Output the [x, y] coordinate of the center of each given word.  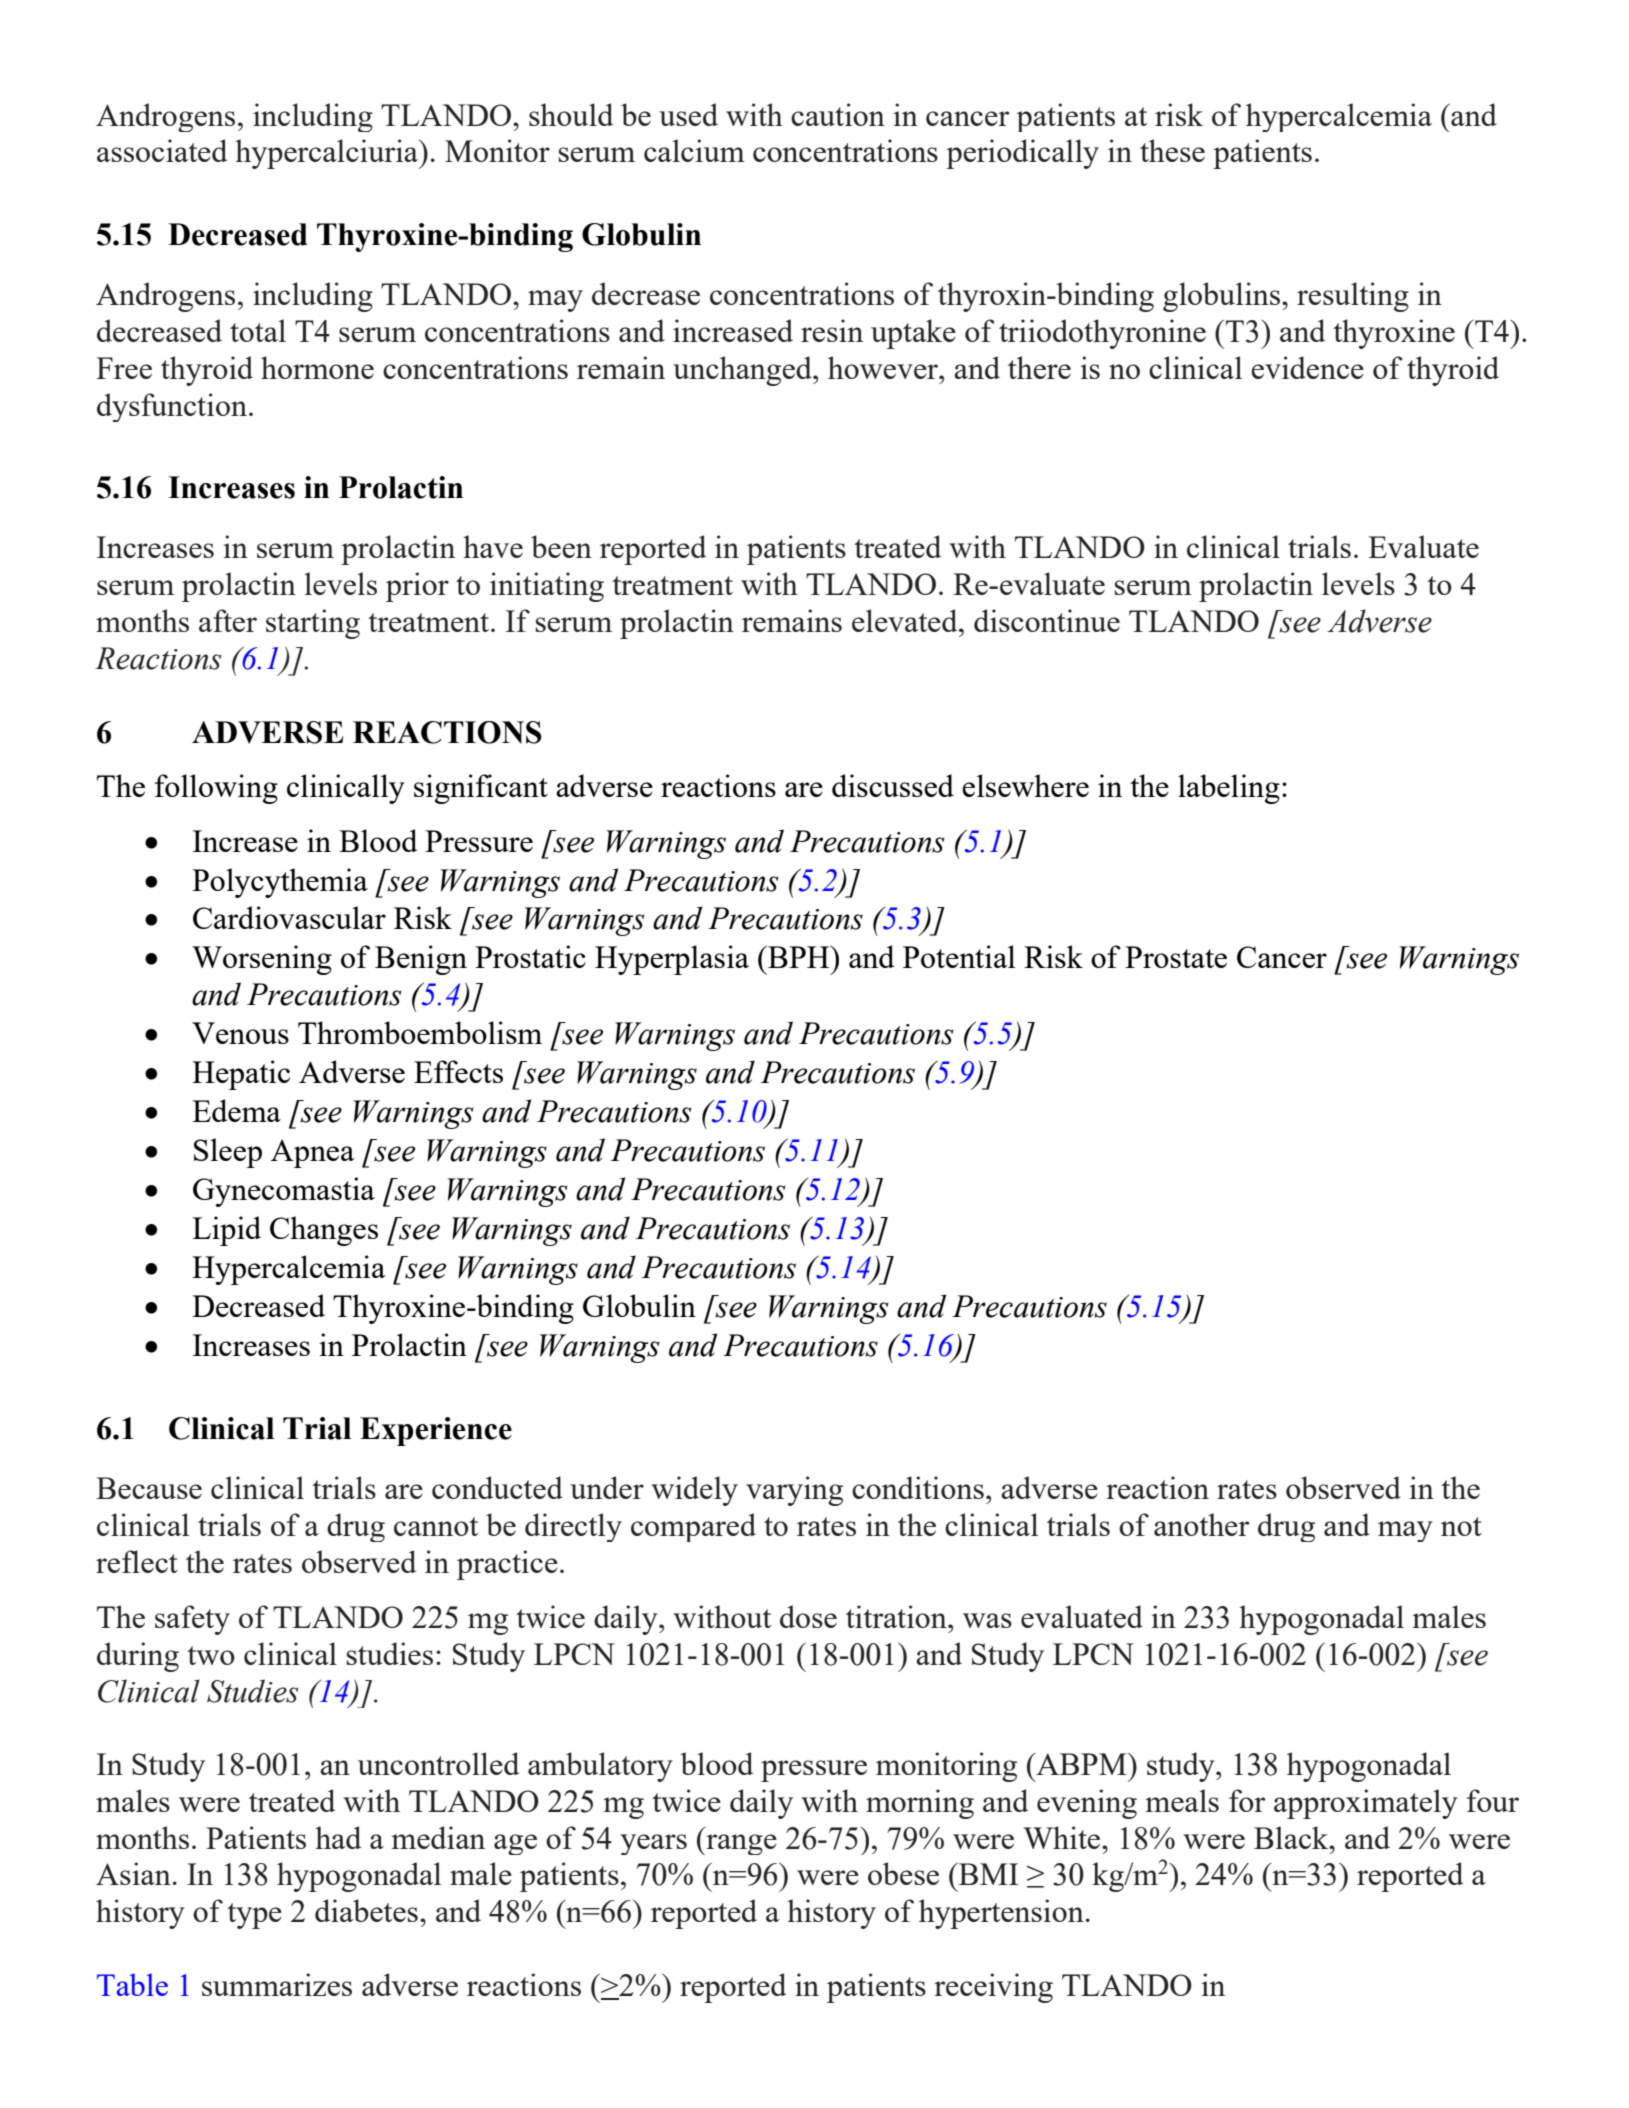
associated [162, 150]
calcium [694, 150]
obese [903, 1873]
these [1172, 150]
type [254, 1916]
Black [1292, 1837]
